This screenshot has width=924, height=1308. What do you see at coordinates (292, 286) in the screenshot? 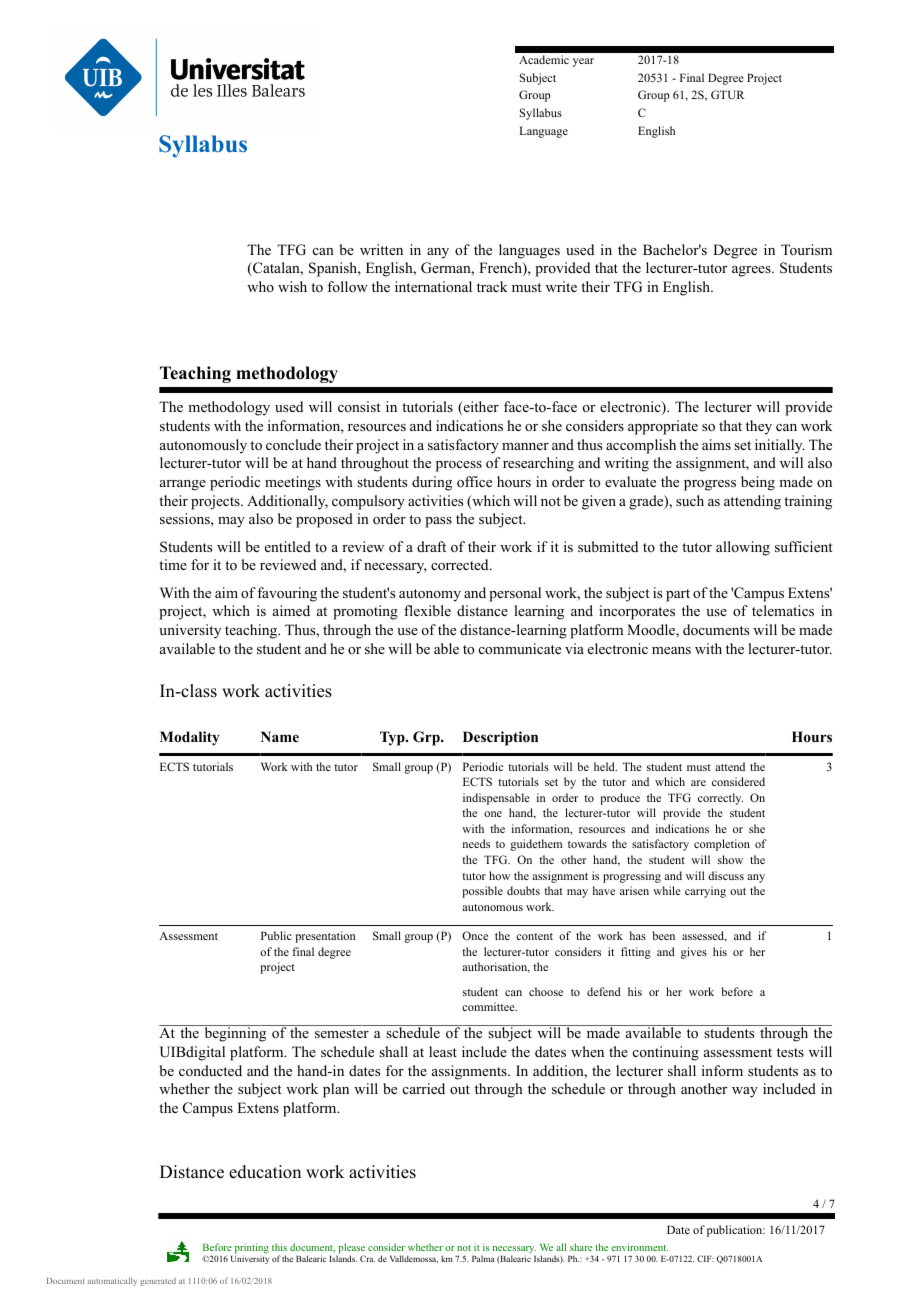
I see `wish` at bounding box center [292, 286].
